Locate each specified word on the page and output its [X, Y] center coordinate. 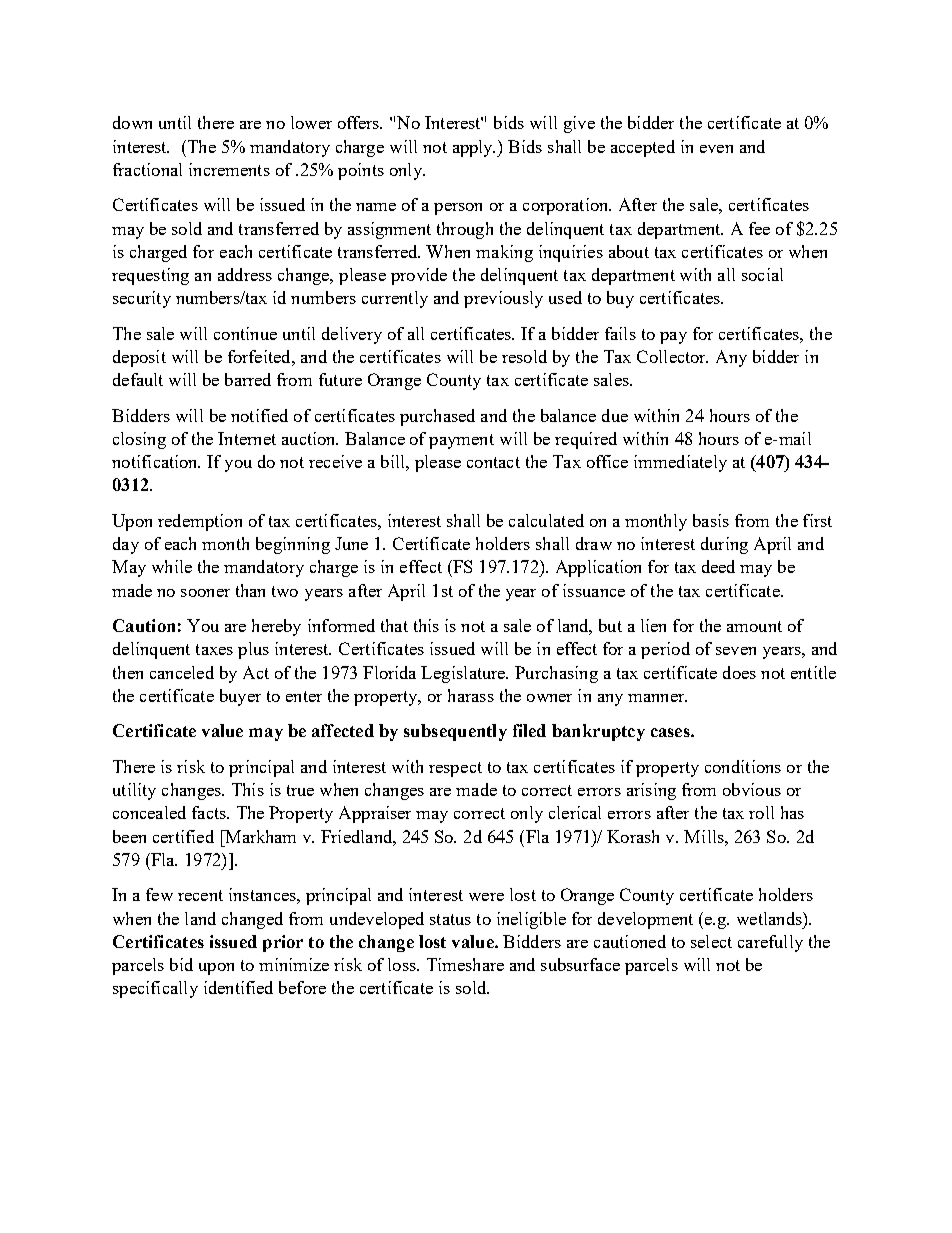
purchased [437, 417]
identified [238, 987]
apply [474, 148]
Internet [247, 438]
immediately [680, 463]
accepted [643, 148]
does [739, 672]
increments [229, 169]
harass [471, 695]
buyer [240, 697]
